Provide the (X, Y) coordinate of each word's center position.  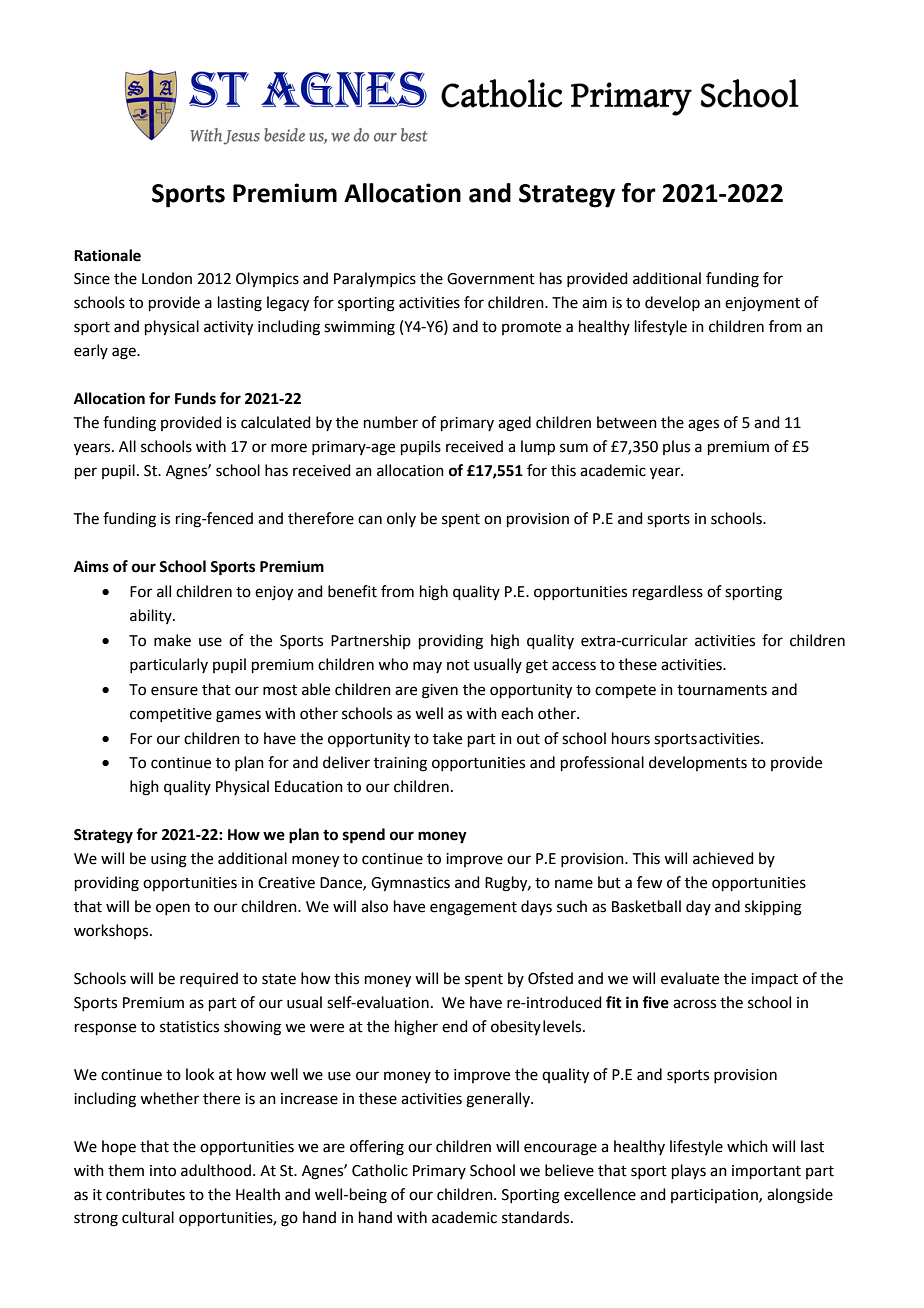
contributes (145, 1194)
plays (689, 1172)
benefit (352, 591)
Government (491, 279)
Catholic (380, 1170)
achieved (723, 858)
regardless (668, 593)
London (167, 278)
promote (531, 328)
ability (152, 616)
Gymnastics (410, 884)
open (173, 909)
